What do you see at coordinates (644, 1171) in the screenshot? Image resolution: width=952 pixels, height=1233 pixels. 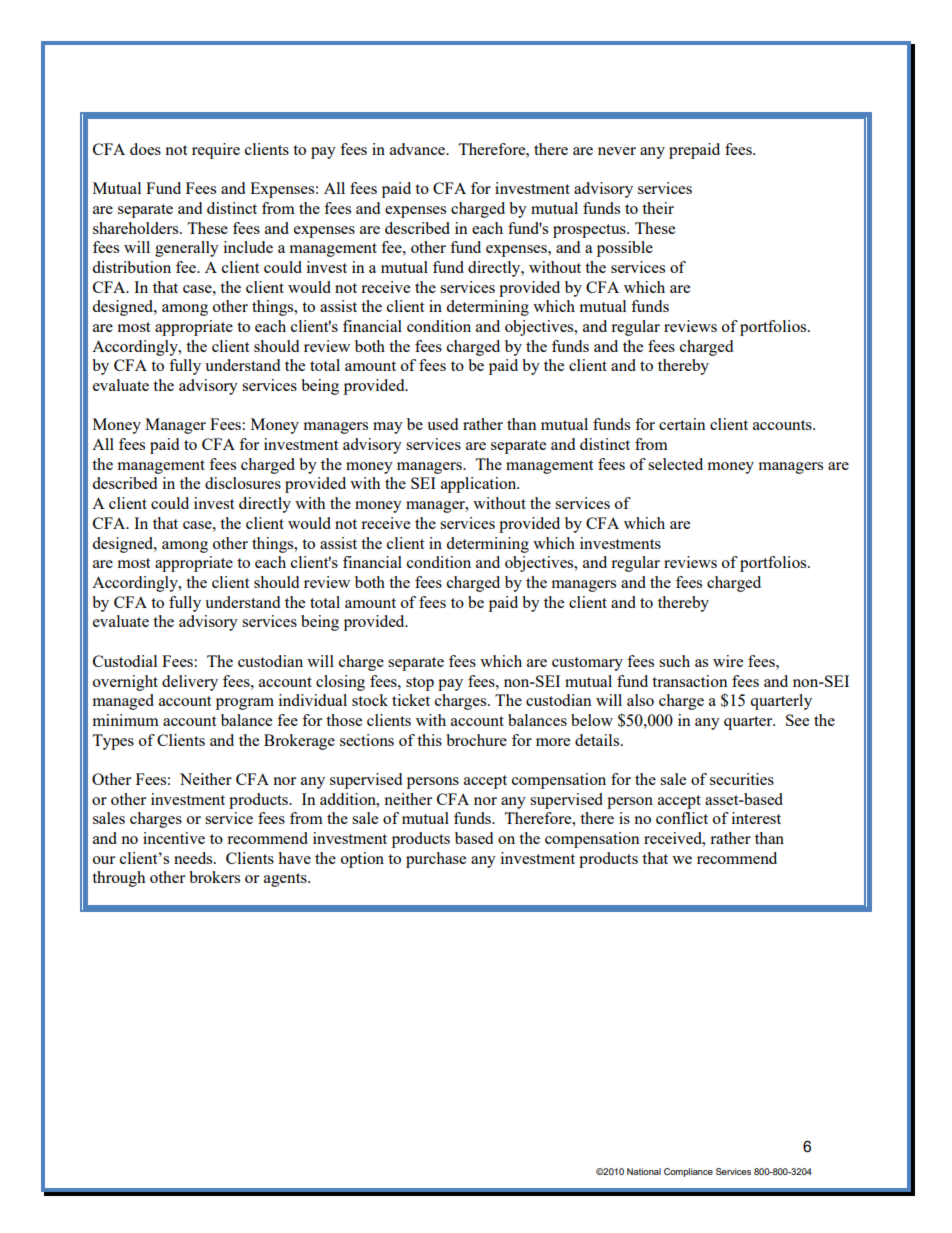 I see `National` at bounding box center [644, 1171].
